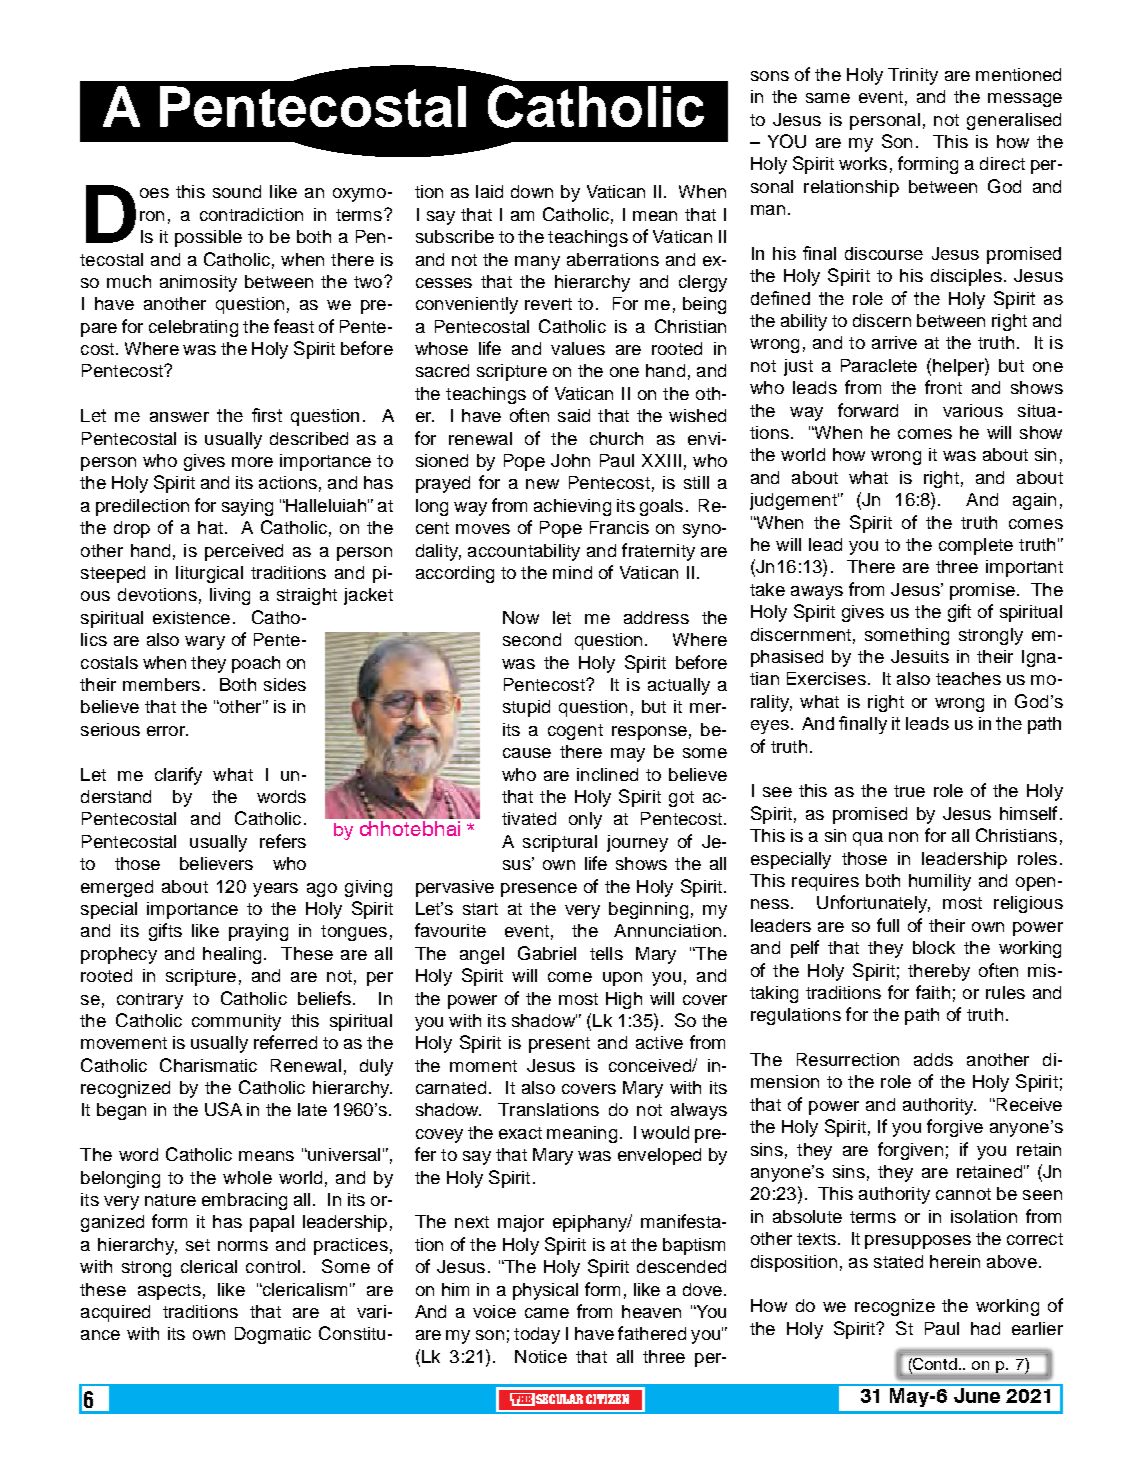 The image size is (1142, 1478). I want to click on Now, so click(521, 617).
